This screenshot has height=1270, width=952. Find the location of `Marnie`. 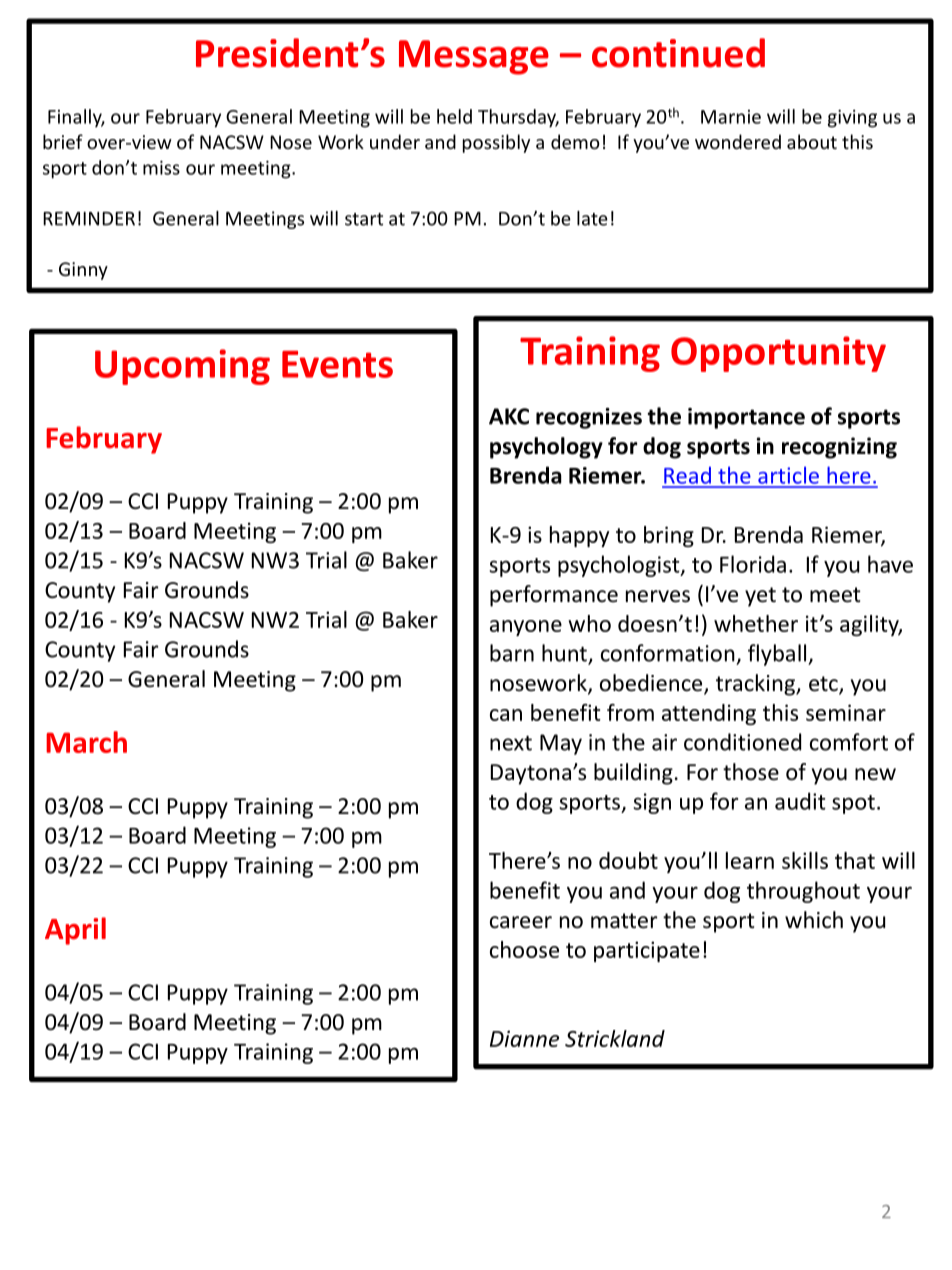

Marnie is located at coordinates (731, 117).
